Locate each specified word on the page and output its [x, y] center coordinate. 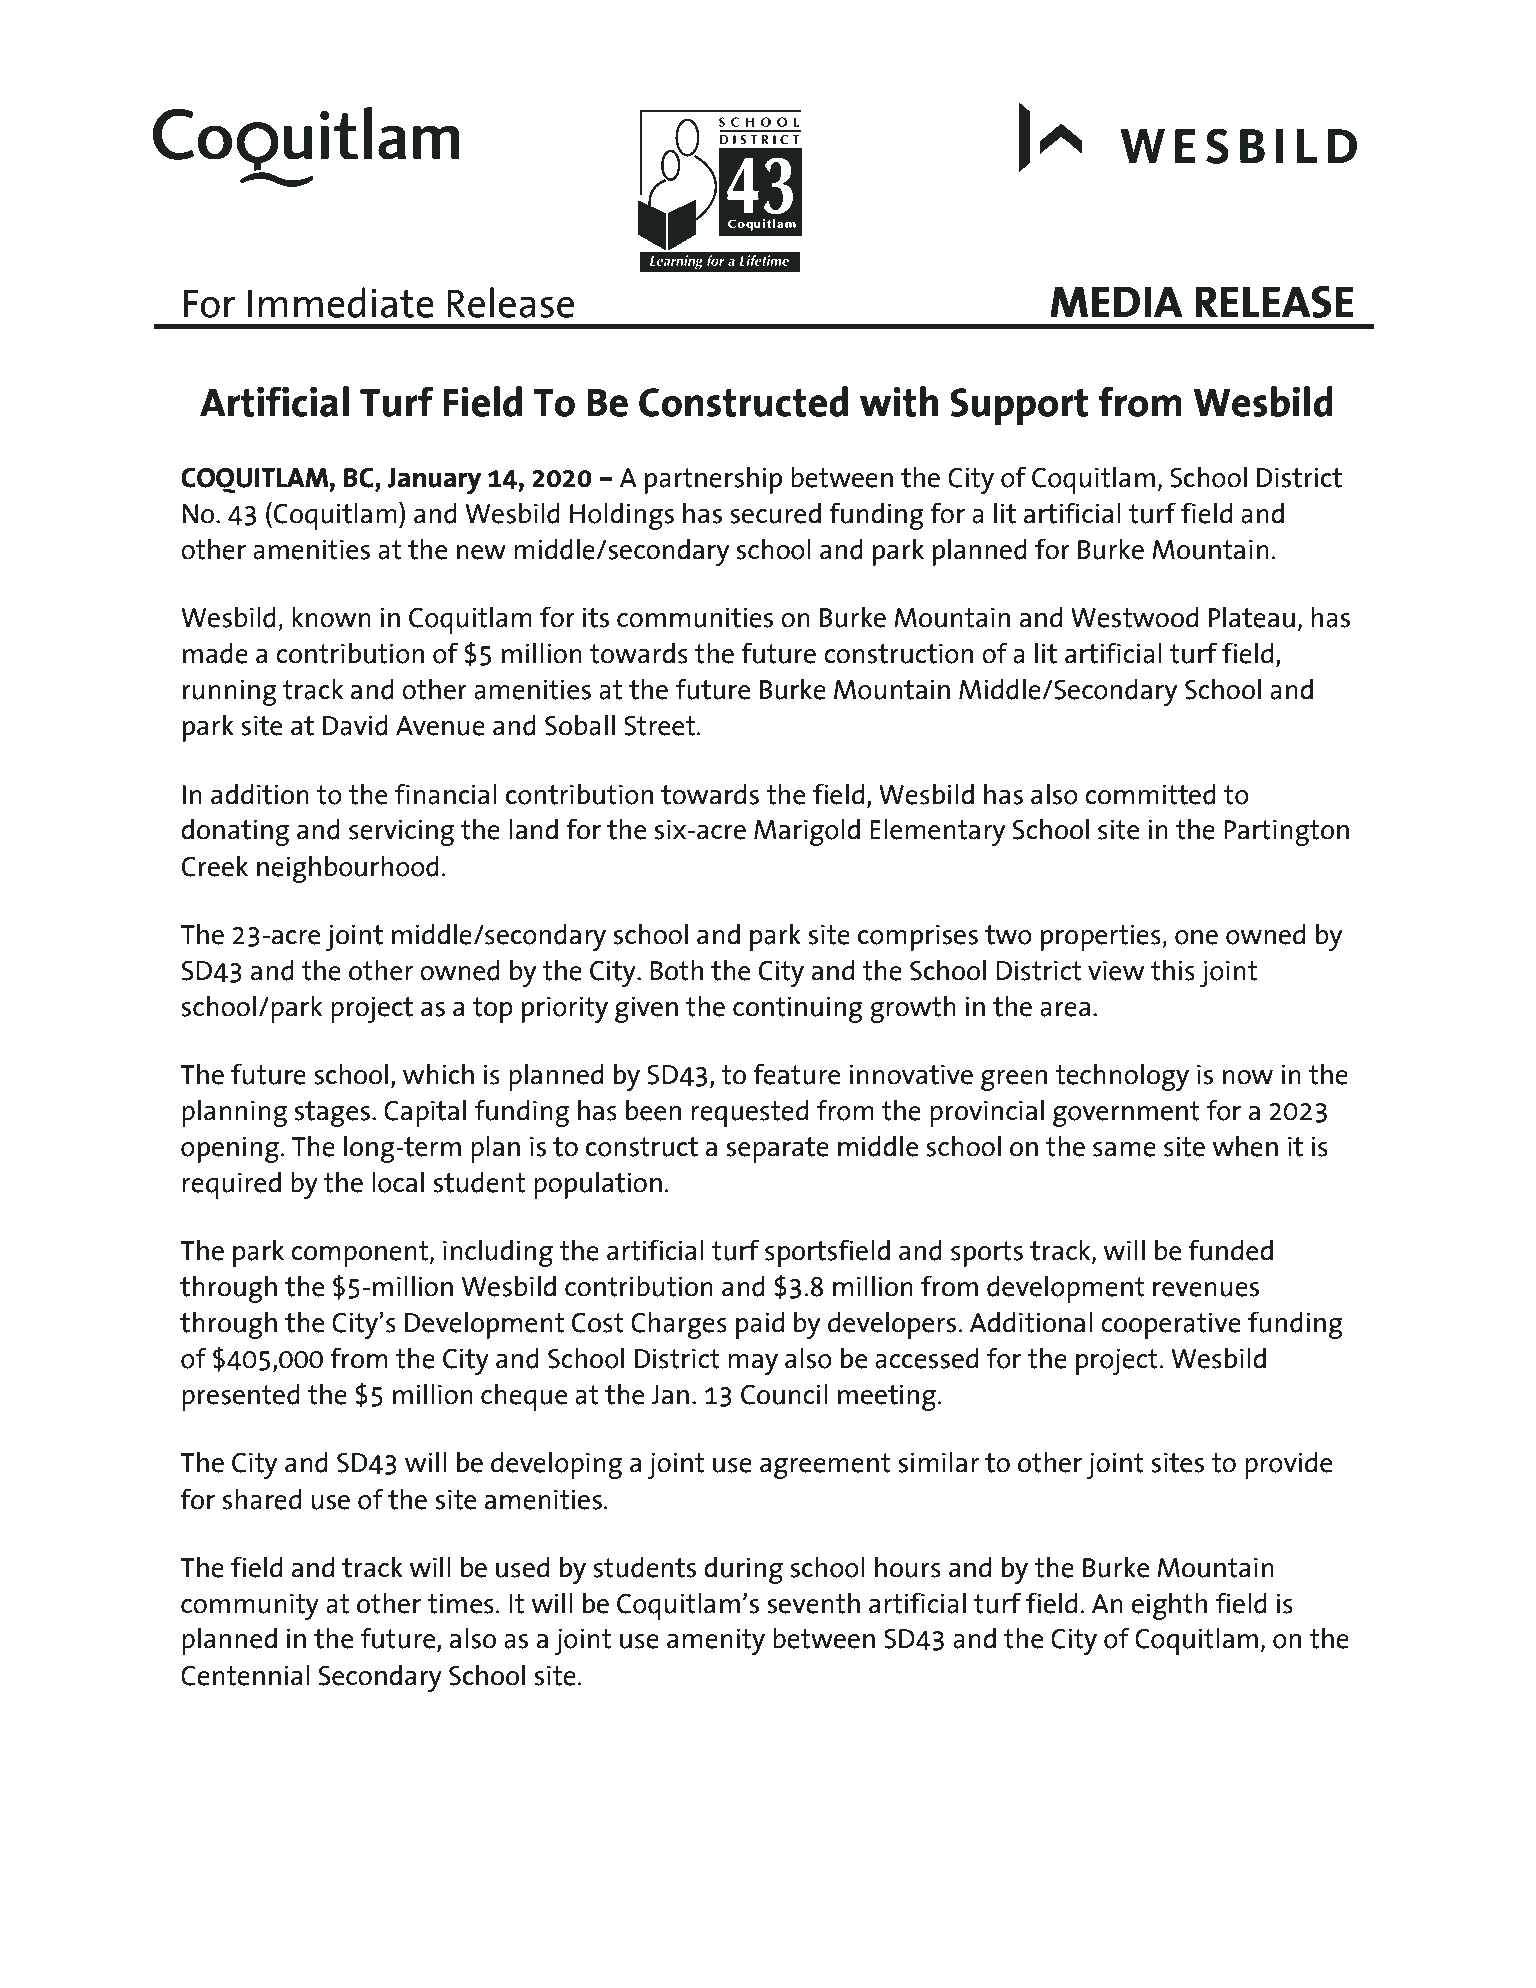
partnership [713, 480]
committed [1150, 794]
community [250, 1606]
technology [1122, 1077]
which [438, 1073]
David [355, 725]
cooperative [1171, 1325]
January [434, 481]
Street [661, 726]
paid [760, 1325]
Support [1019, 407]
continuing [798, 1009]
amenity [716, 1641]
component [361, 1254]
